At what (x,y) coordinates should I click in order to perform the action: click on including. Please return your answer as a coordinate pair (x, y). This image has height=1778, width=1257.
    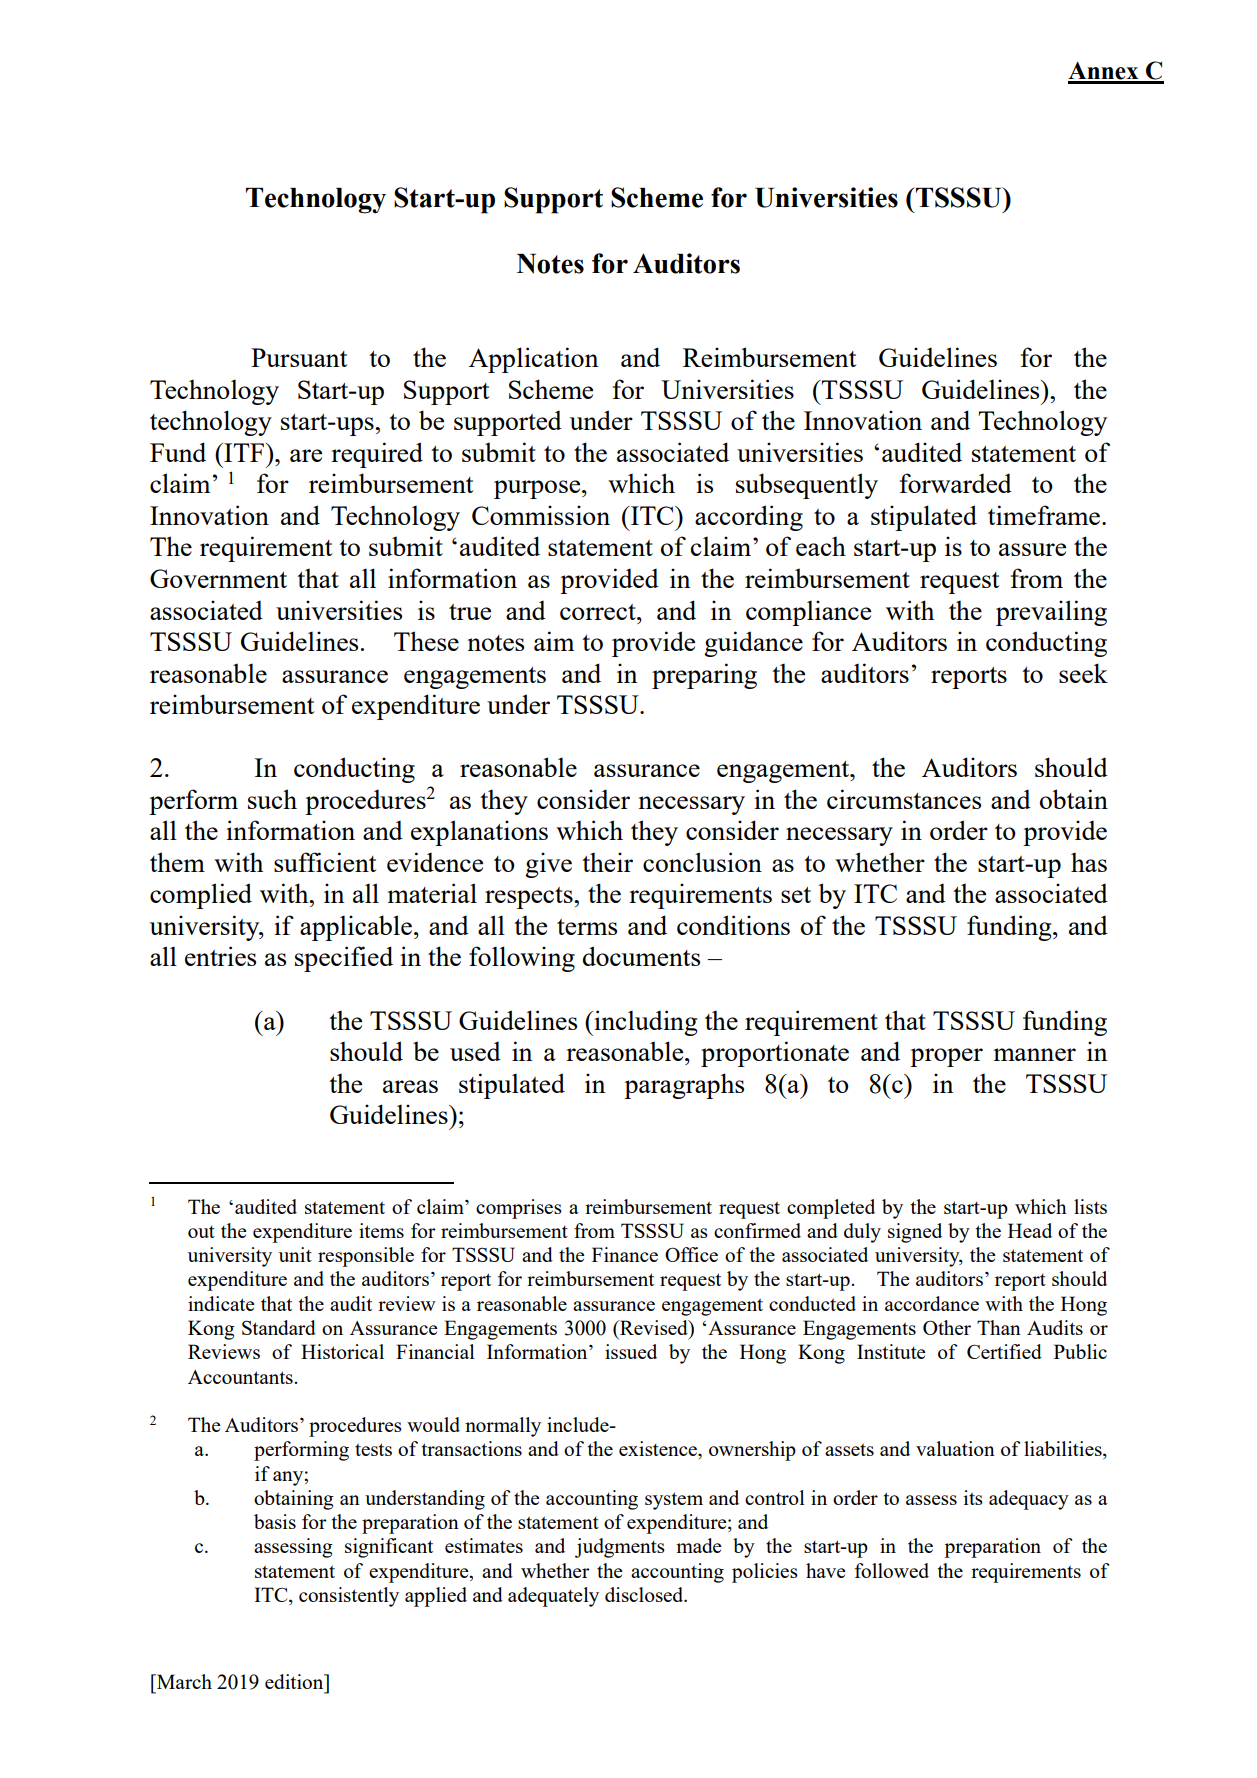
    Looking at the image, I should click on (644, 1023).
